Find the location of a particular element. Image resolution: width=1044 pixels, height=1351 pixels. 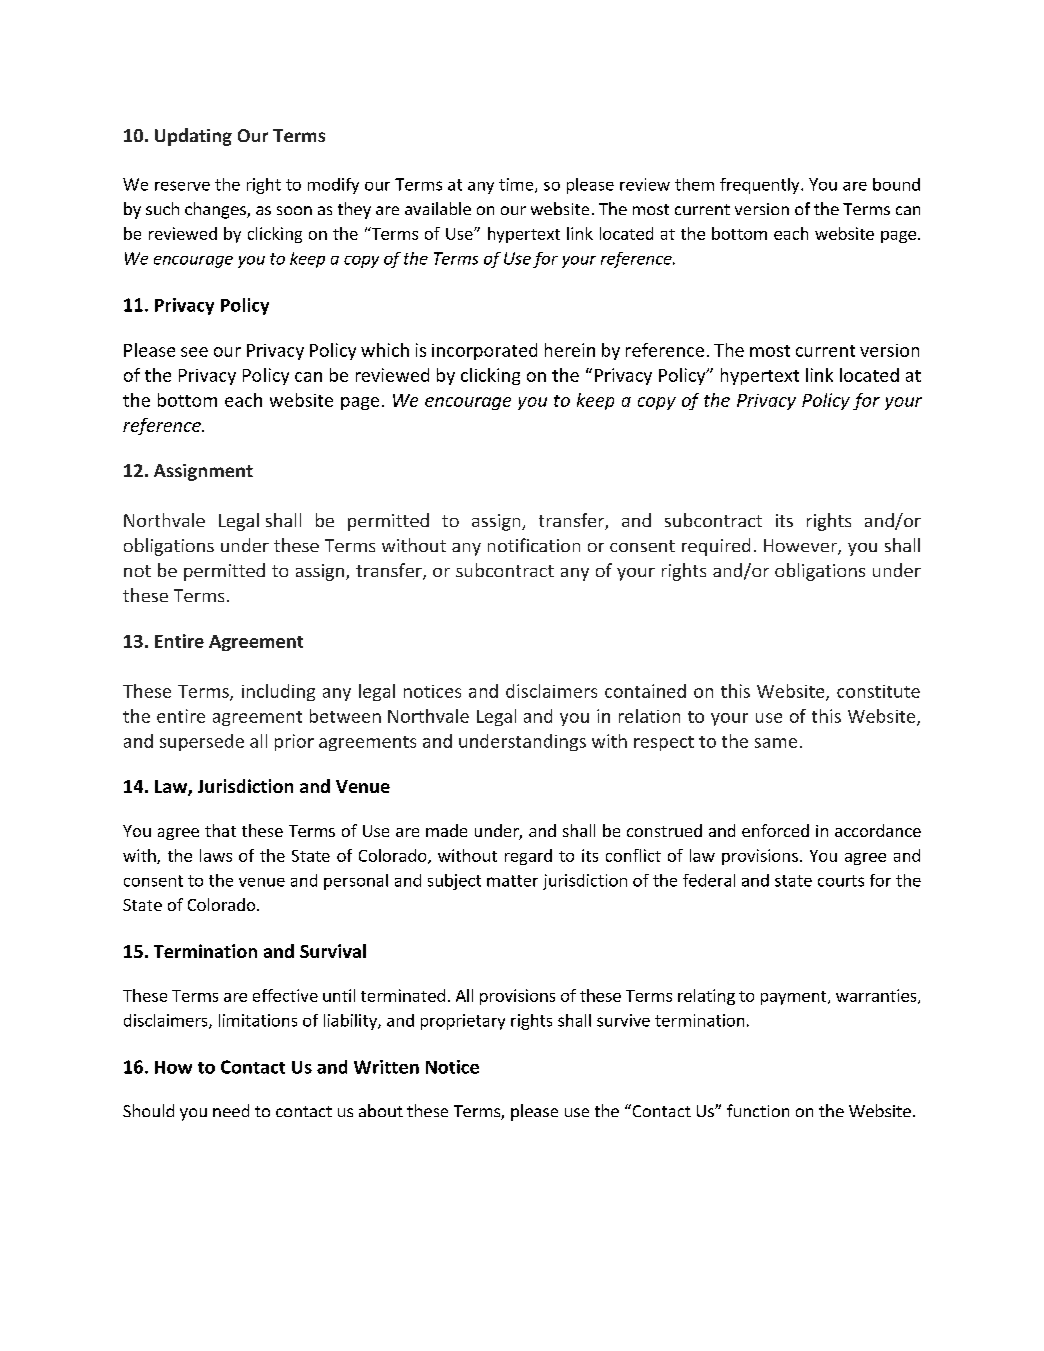

including is located at coordinates (278, 692).
